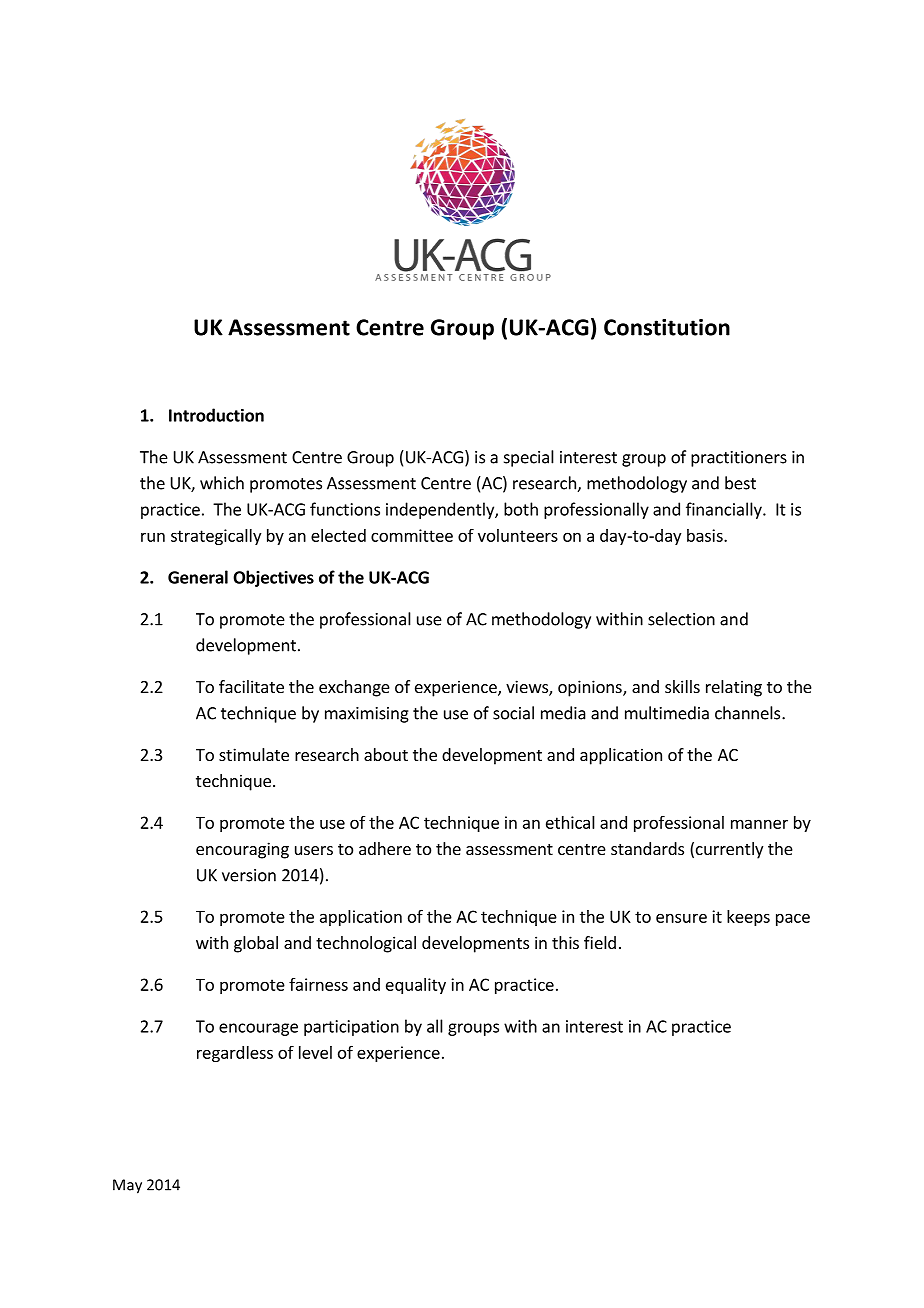 The height and width of the screenshot is (1308, 924). What do you see at coordinates (528, 688) in the screenshot?
I see `views` at bounding box center [528, 688].
